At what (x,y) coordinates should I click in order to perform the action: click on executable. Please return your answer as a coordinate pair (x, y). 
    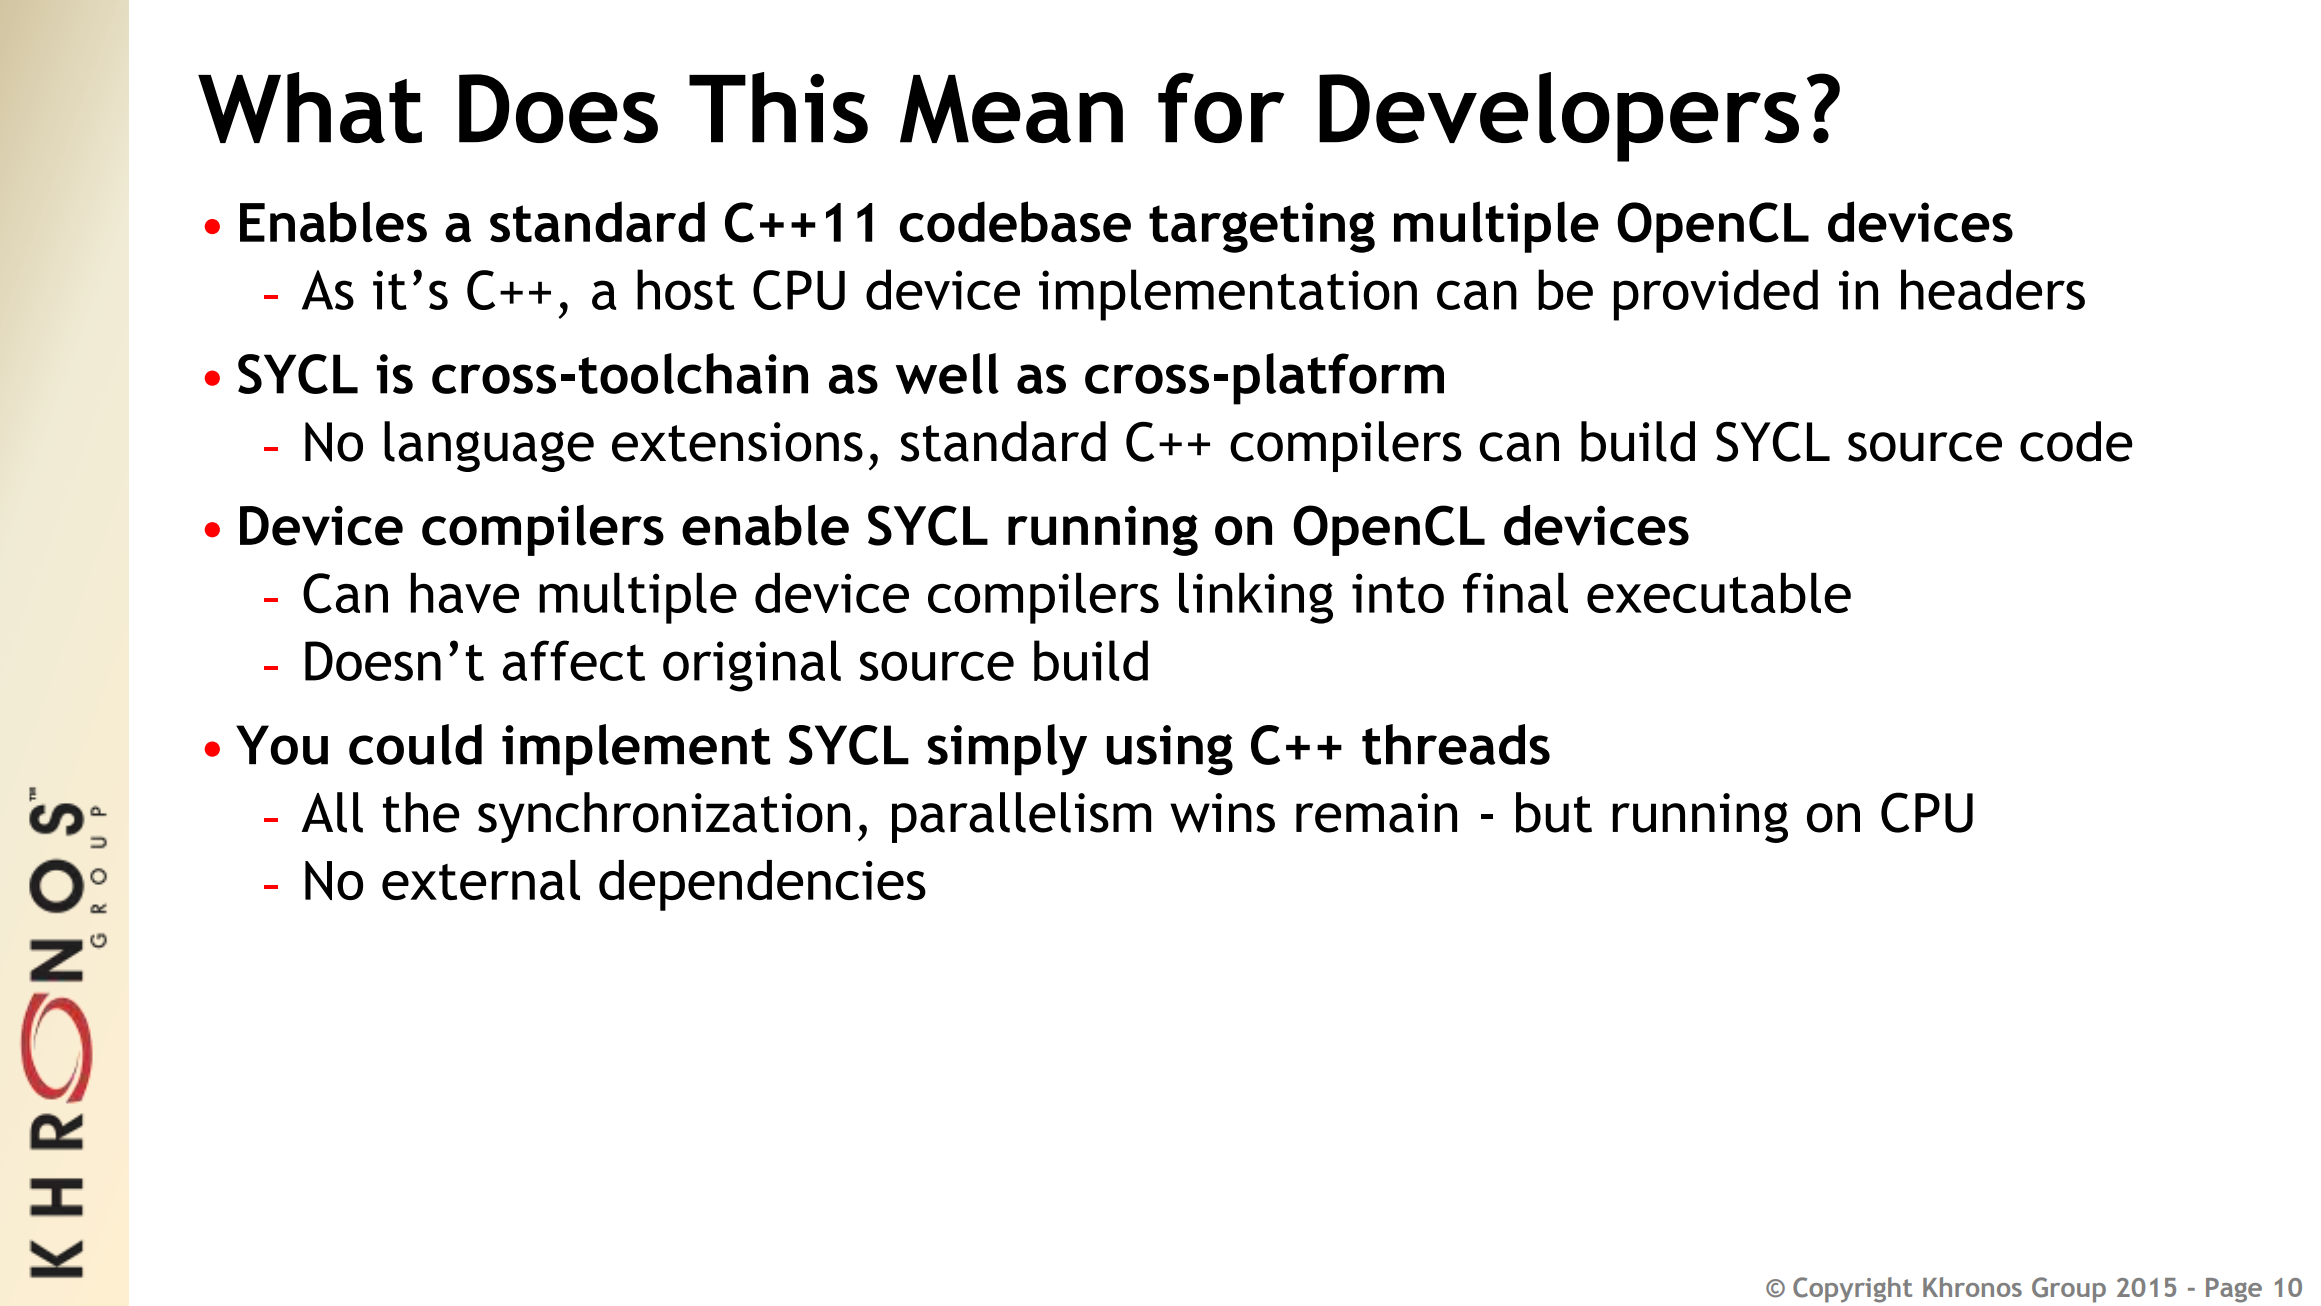
    Looking at the image, I should click on (1719, 592).
